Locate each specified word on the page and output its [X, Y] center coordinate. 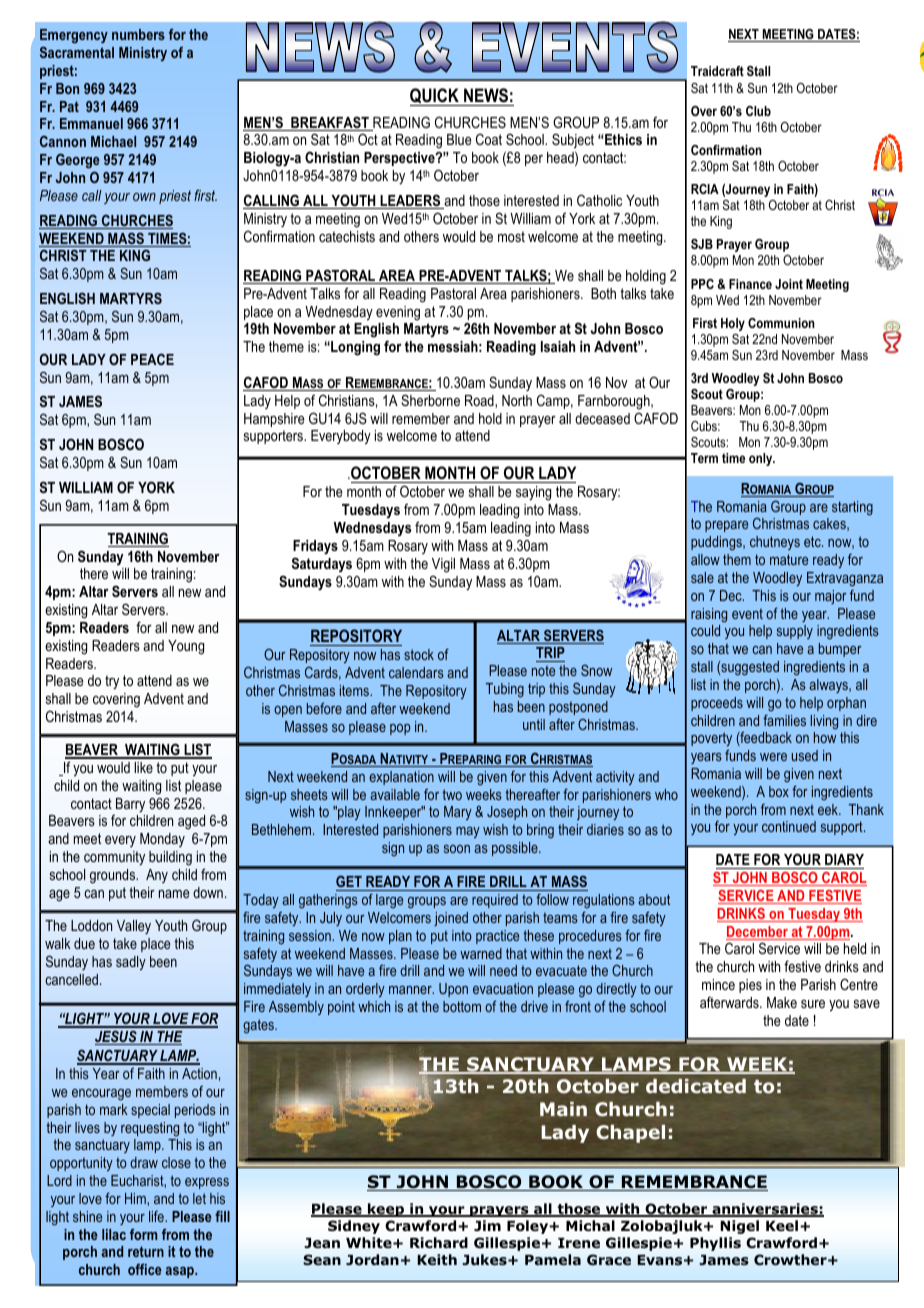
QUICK [435, 97]
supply [795, 632]
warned [481, 953]
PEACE [152, 359]
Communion [781, 323]
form [143, 1234]
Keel [783, 1225]
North [517, 400]
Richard [439, 1242]
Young [186, 647]
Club [758, 111]
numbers [138, 34]
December [758, 933]
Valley [134, 927]
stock [419, 654]
